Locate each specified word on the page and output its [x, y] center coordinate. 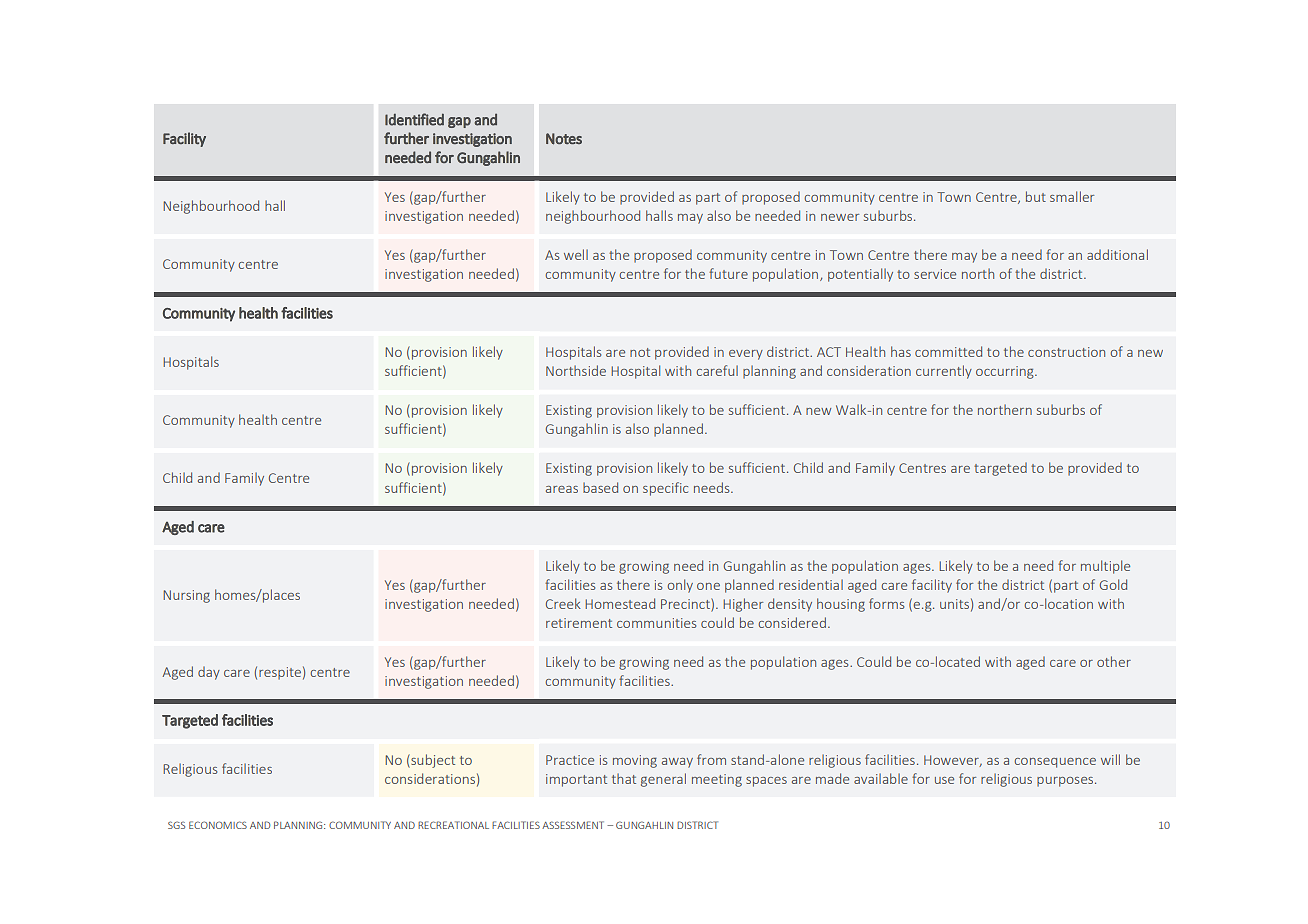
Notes [564, 139]
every [746, 355]
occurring [1006, 372]
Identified [414, 119]
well [576, 254]
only [680, 586]
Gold [1113, 584]
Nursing [186, 596]
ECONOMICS [218, 825]
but [1036, 196]
